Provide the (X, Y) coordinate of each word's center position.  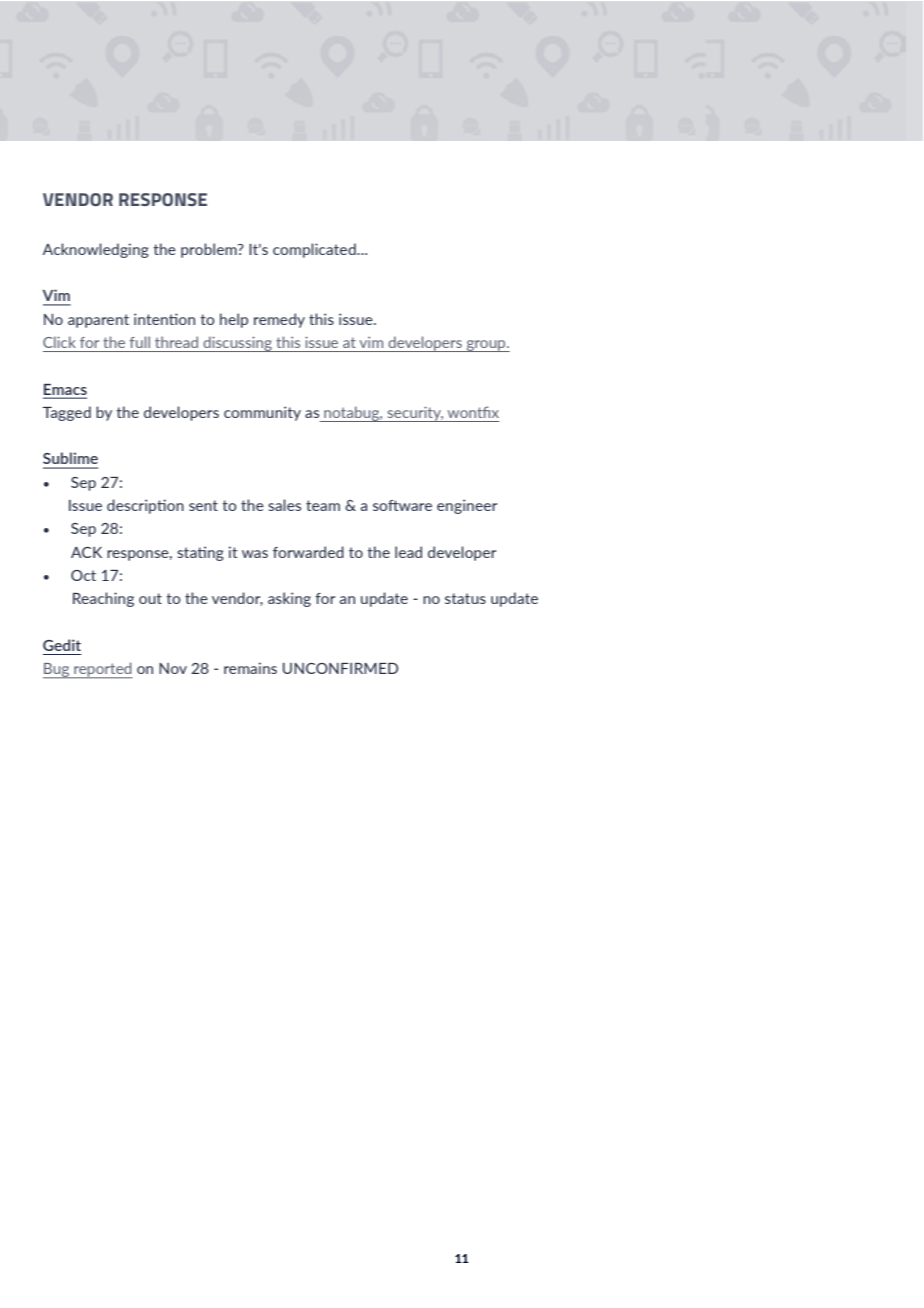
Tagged (67, 413)
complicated (315, 250)
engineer (467, 506)
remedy (279, 320)
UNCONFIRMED (340, 668)
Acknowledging (96, 250)
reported (102, 670)
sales (284, 505)
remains (250, 668)
